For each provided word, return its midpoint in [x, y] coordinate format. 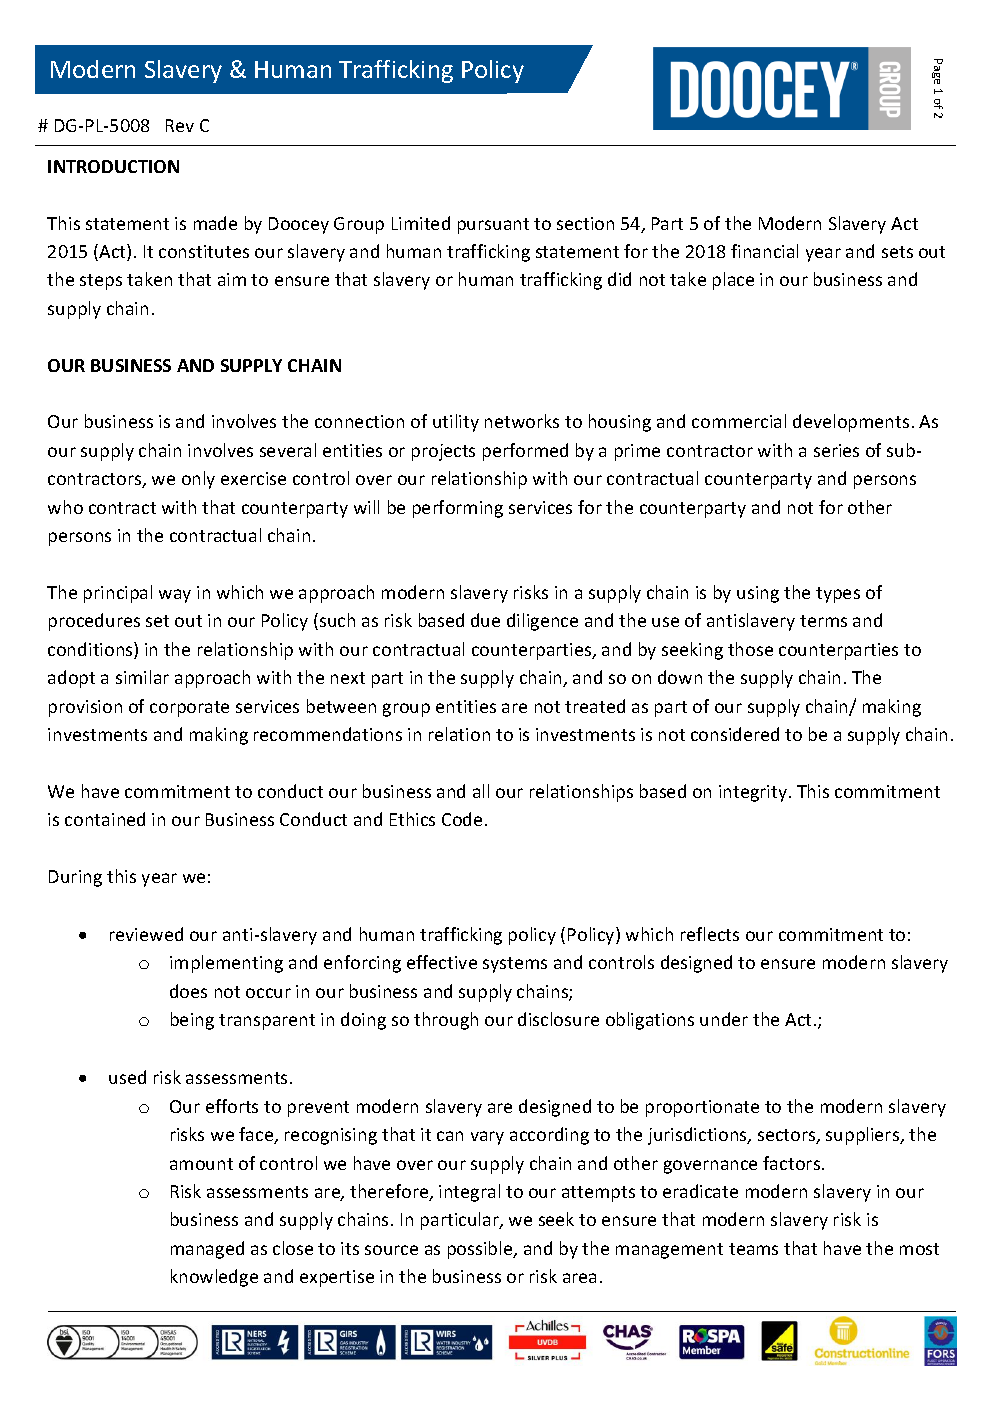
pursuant [493, 226]
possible [481, 1250]
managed [207, 1250]
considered [735, 734]
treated [595, 706]
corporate [189, 709]
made [215, 223]
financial [764, 251]
